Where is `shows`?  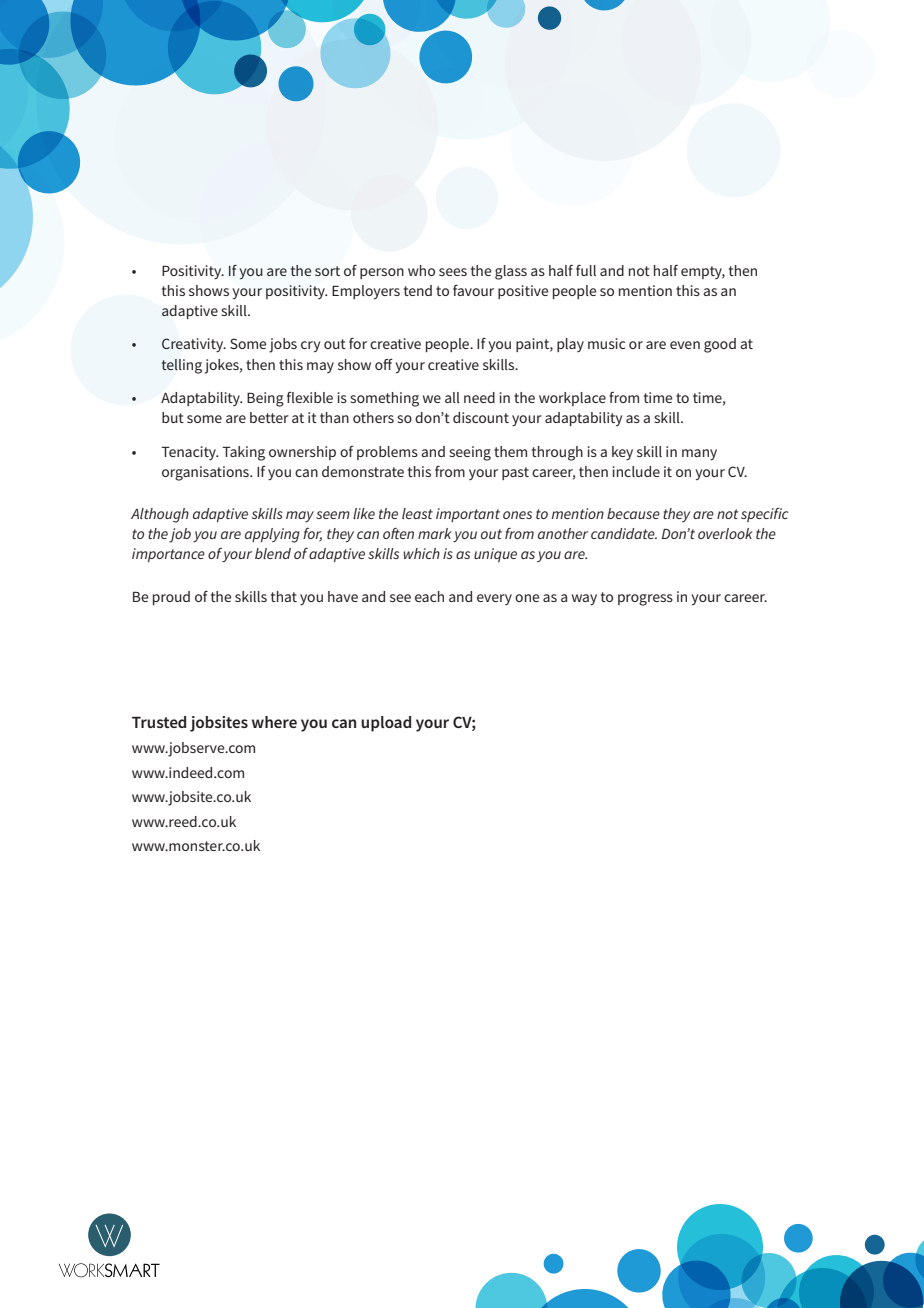
shows is located at coordinates (209, 290).
